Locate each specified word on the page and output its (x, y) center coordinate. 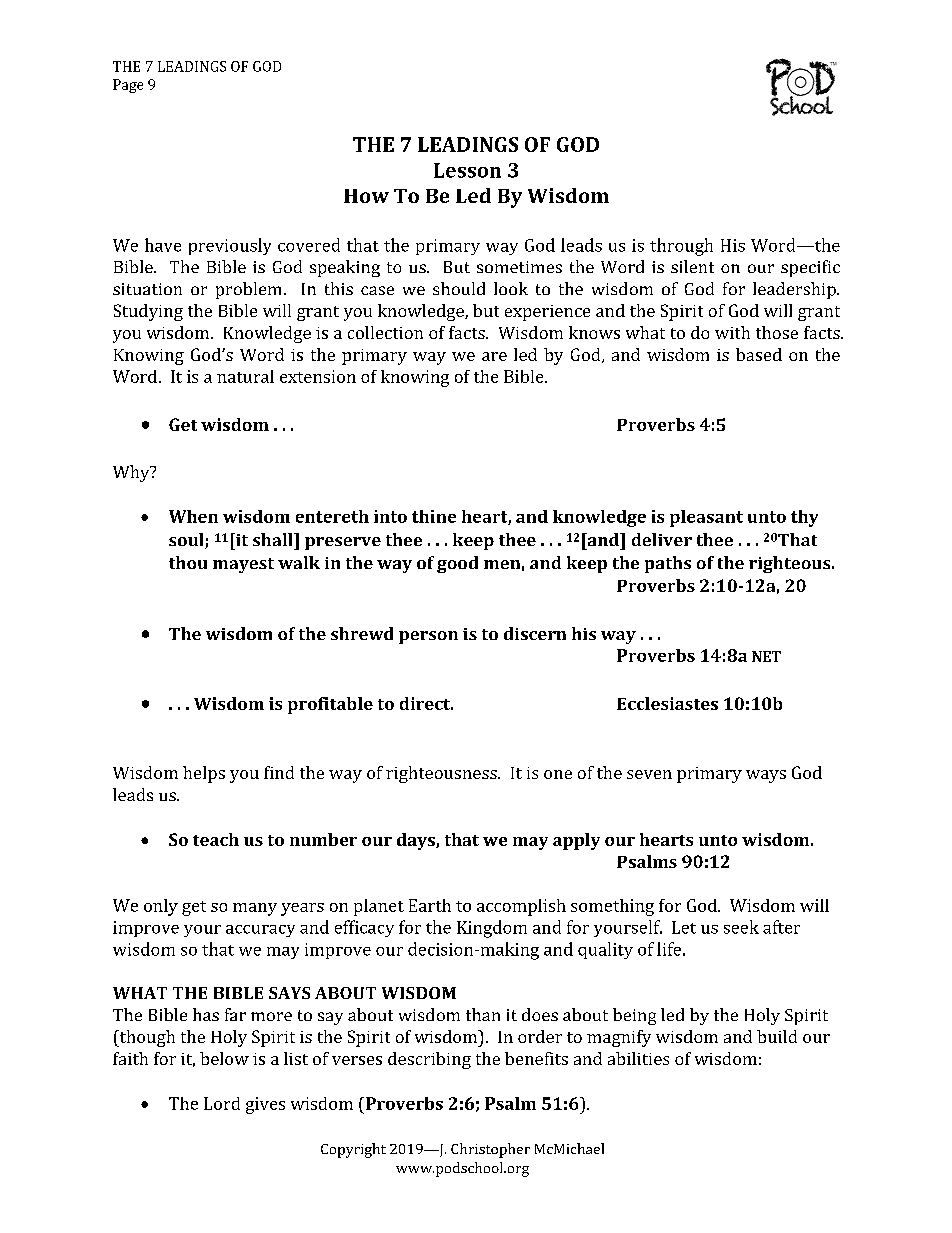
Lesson (467, 170)
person (428, 637)
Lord (222, 1103)
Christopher (490, 1150)
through (681, 247)
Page (128, 86)
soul (187, 541)
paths (668, 564)
